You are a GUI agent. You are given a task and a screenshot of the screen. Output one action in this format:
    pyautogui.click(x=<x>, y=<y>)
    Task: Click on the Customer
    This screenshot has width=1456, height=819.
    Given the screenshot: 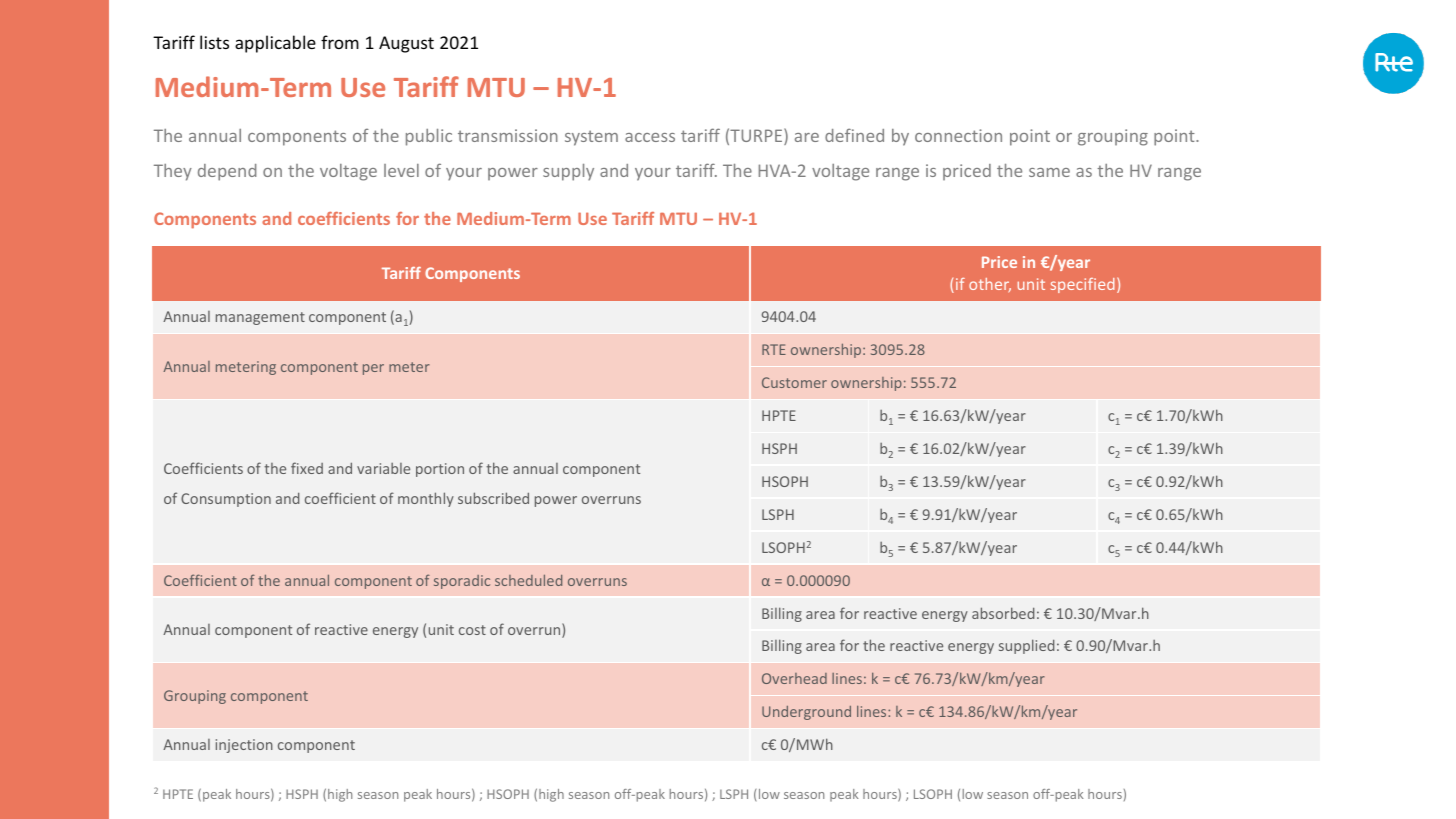 What is the action you would take?
    pyautogui.click(x=794, y=382)
